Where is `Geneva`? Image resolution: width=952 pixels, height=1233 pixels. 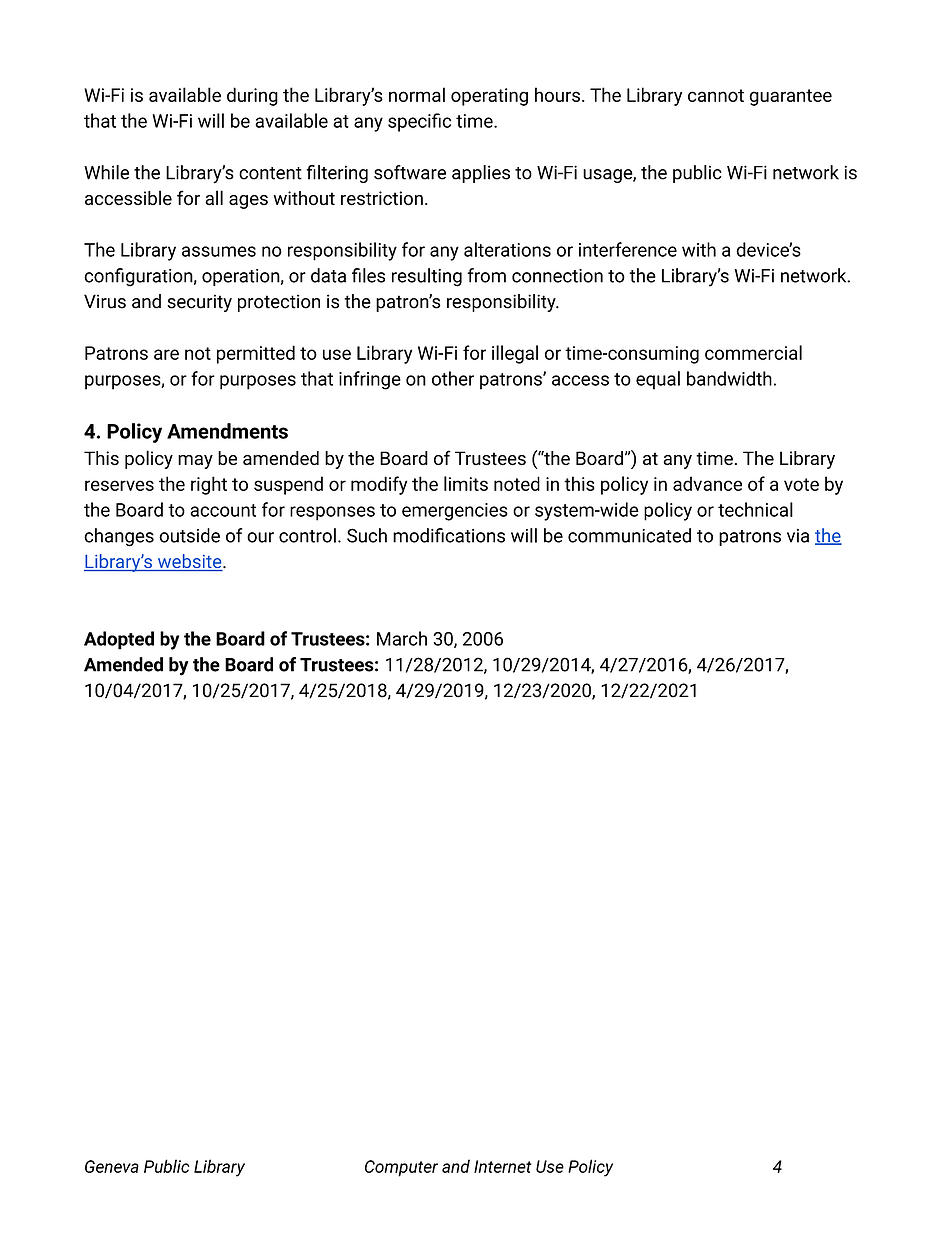 Geneva is located at coordinates (112, 1166).
